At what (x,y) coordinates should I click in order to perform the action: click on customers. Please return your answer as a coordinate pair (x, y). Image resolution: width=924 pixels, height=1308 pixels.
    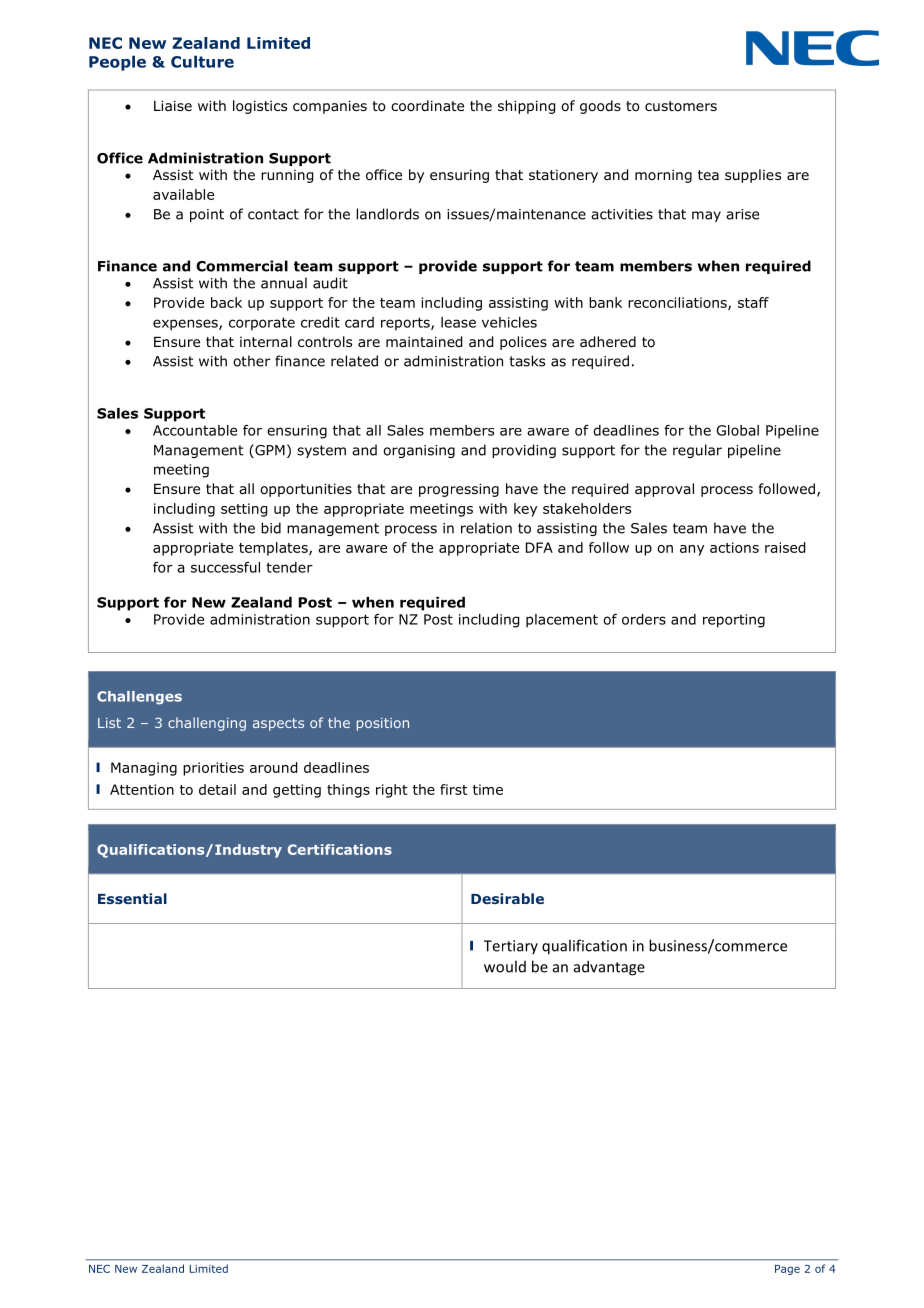
    Looking at the image, I should click on (681, 106).
